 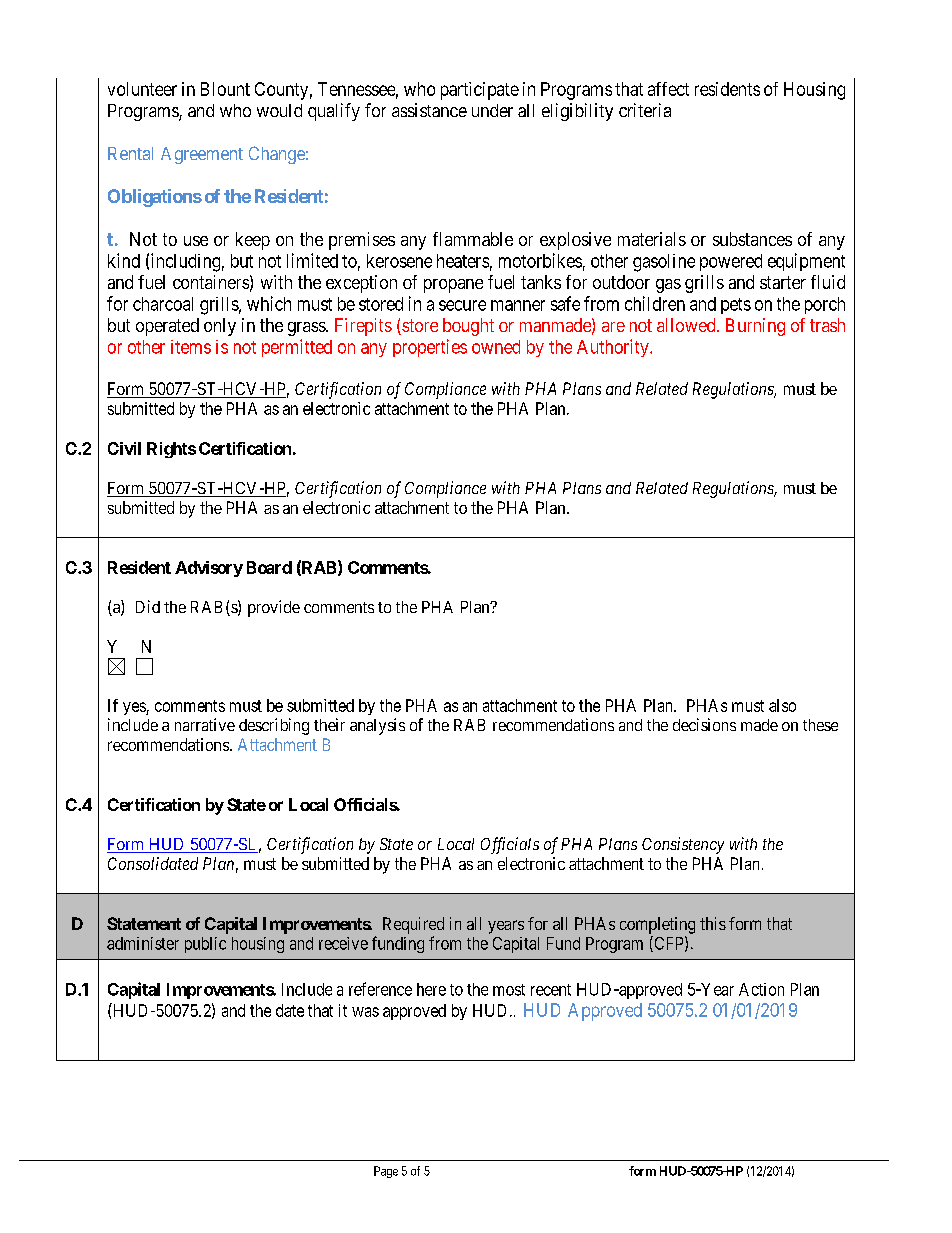 I want to click on most, so click(x=509, y=990).
